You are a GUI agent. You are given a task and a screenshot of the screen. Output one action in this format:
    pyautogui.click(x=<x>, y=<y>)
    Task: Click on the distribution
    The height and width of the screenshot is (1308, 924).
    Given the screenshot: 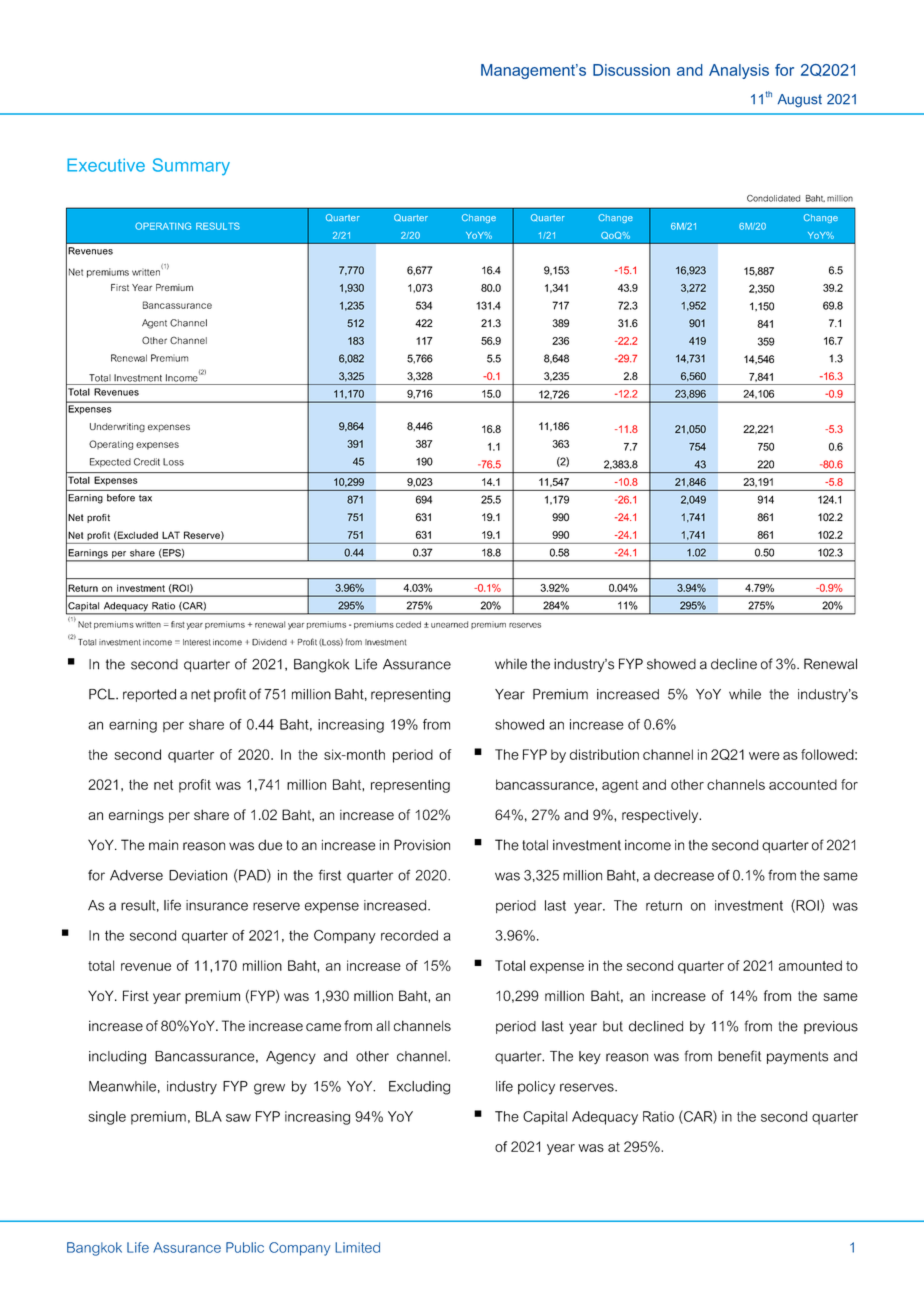 What is the action you would take?
    pyautogui.click(x=604, y=754)
